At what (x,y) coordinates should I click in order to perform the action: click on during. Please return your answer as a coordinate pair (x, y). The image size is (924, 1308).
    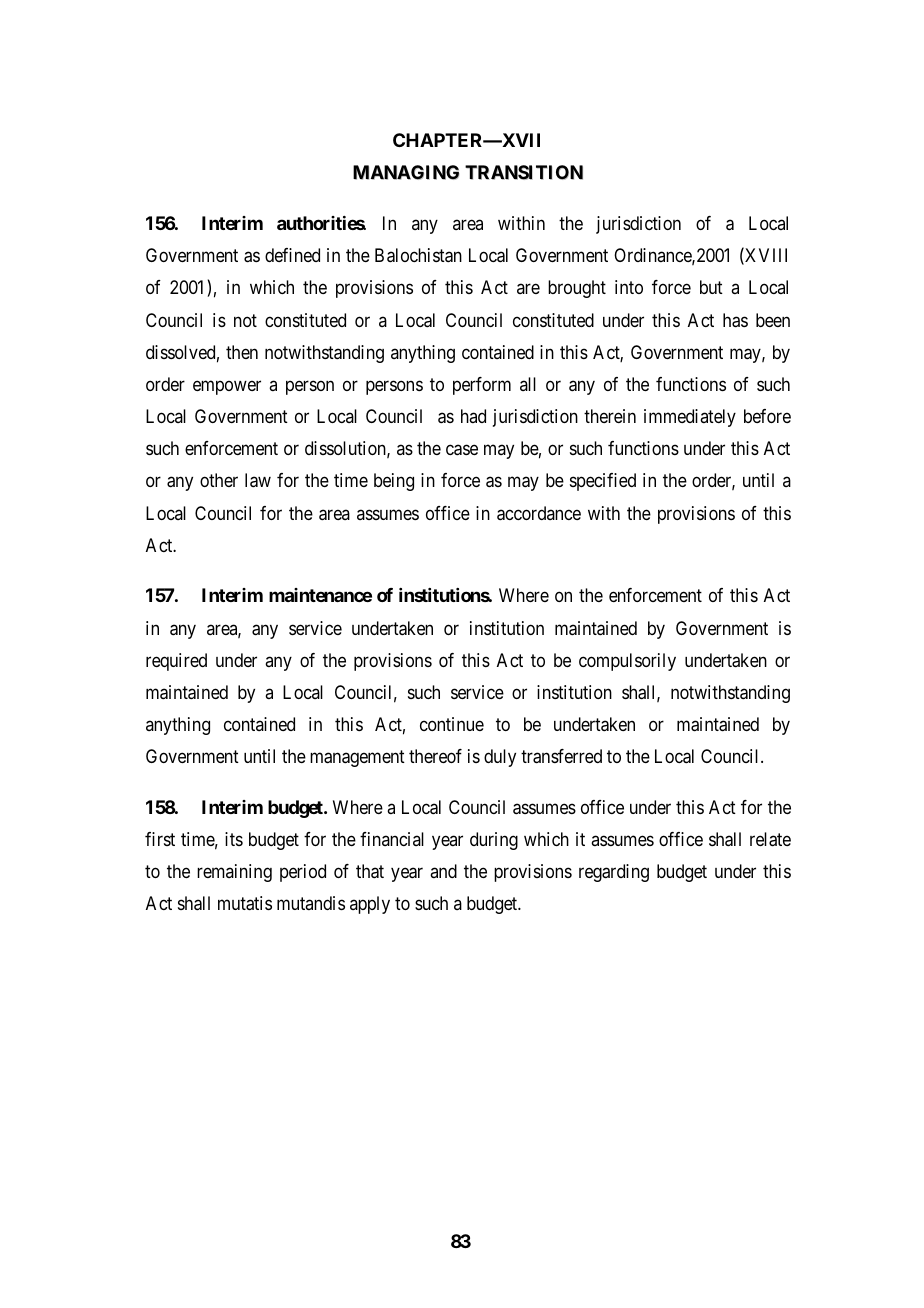
    Looking at the image, I should click on (494, 841).
